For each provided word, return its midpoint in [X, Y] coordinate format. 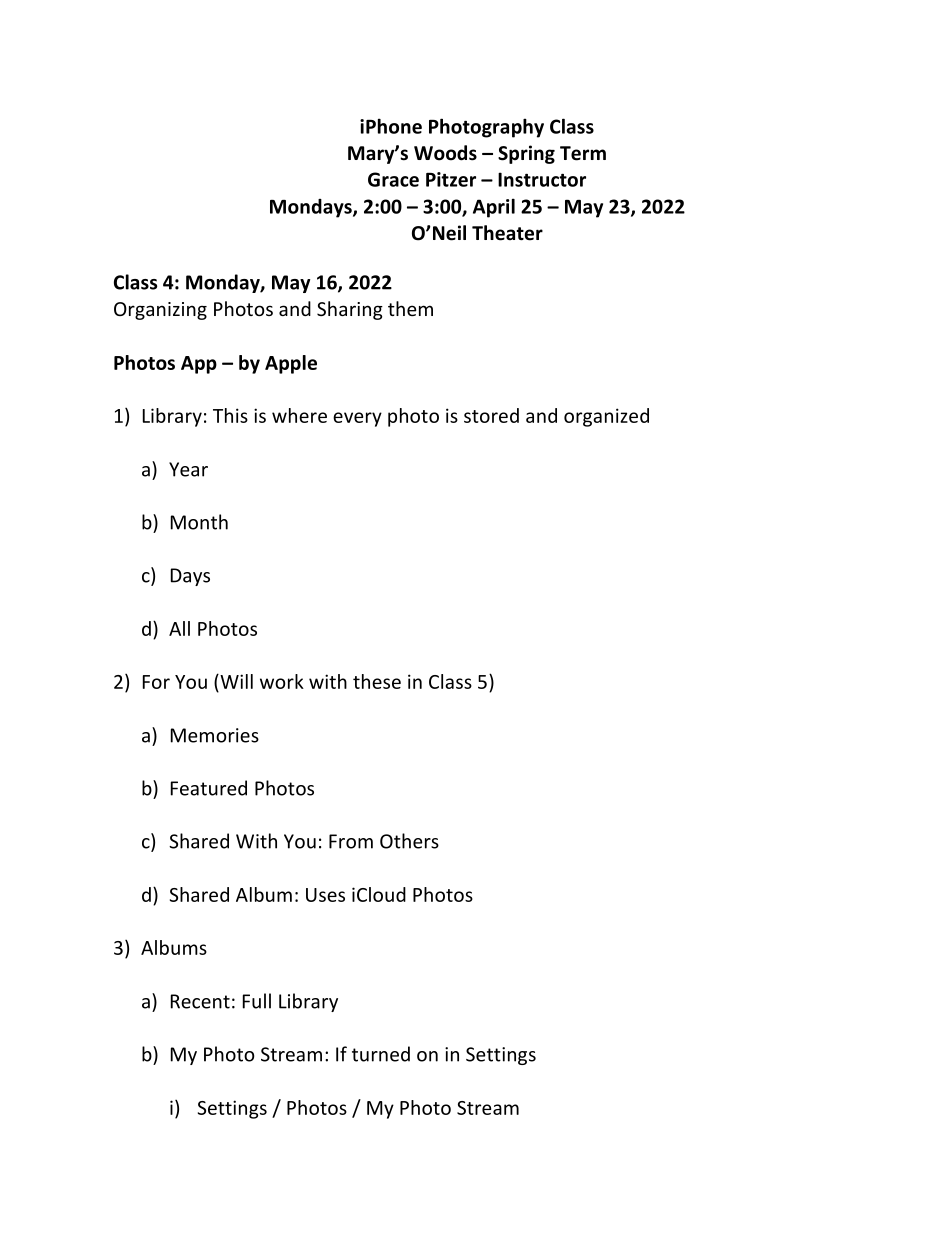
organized [606, 417]
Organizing [160, 311]
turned [381, 1054]
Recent [200, 1001]
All [179, 628]
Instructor [542, 179]
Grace [393, 179]
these [377, 681]
